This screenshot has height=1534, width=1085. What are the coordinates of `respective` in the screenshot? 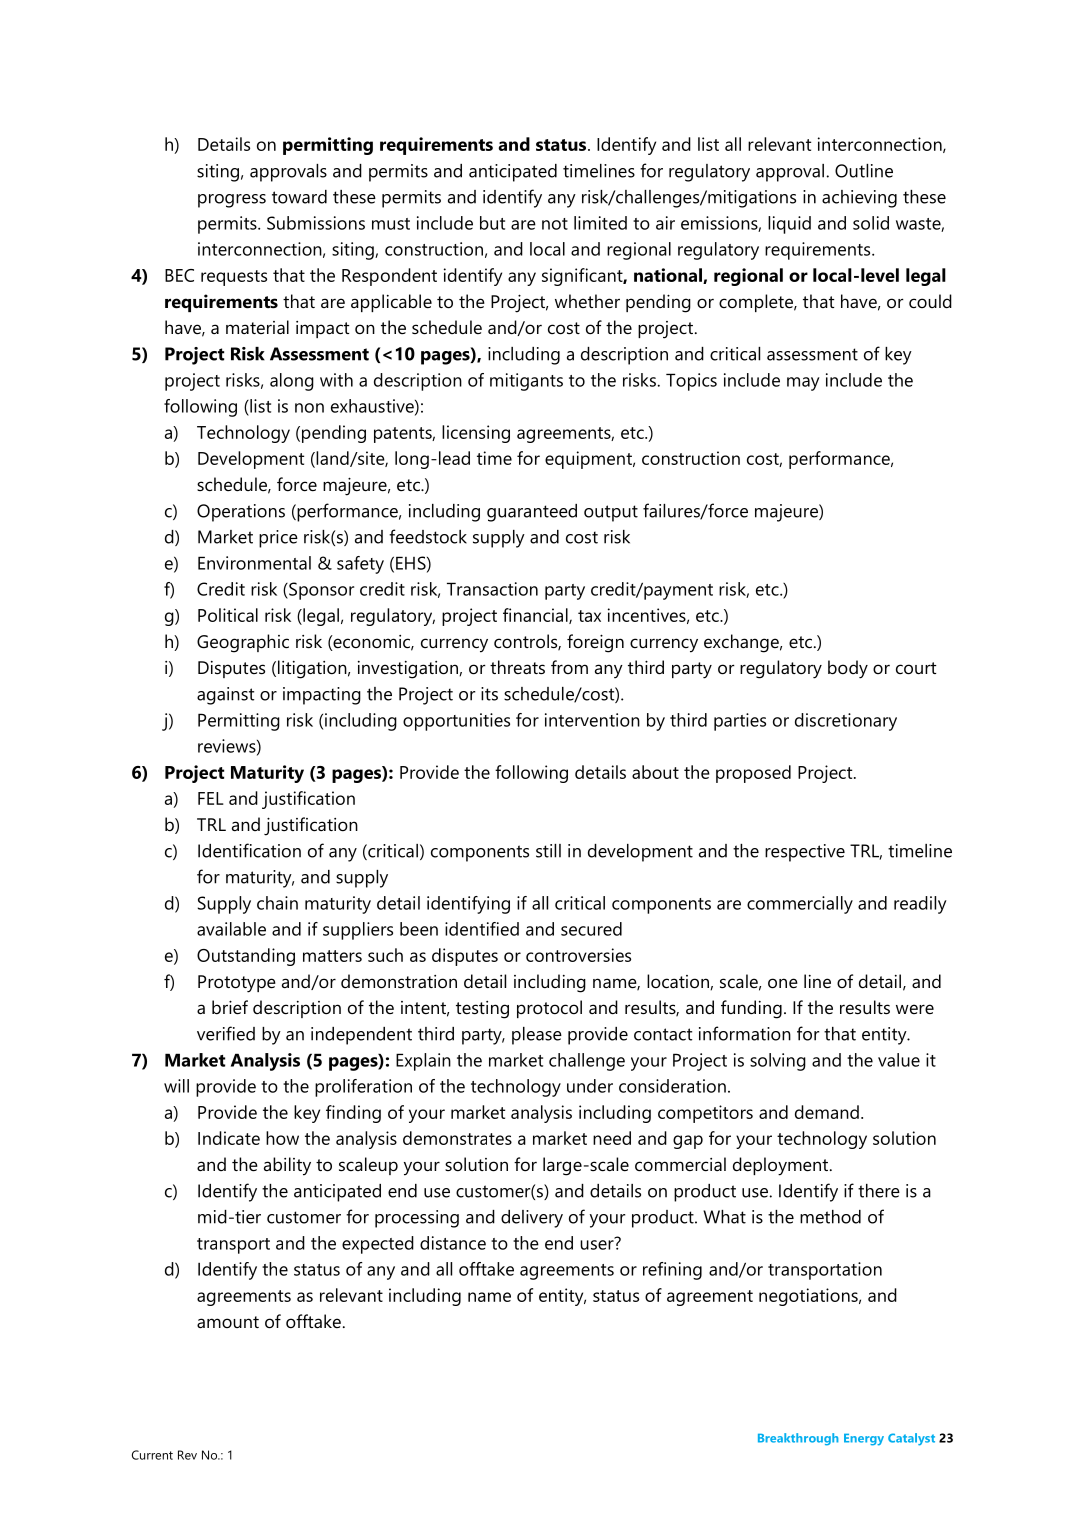 It's located at (805, 853).
